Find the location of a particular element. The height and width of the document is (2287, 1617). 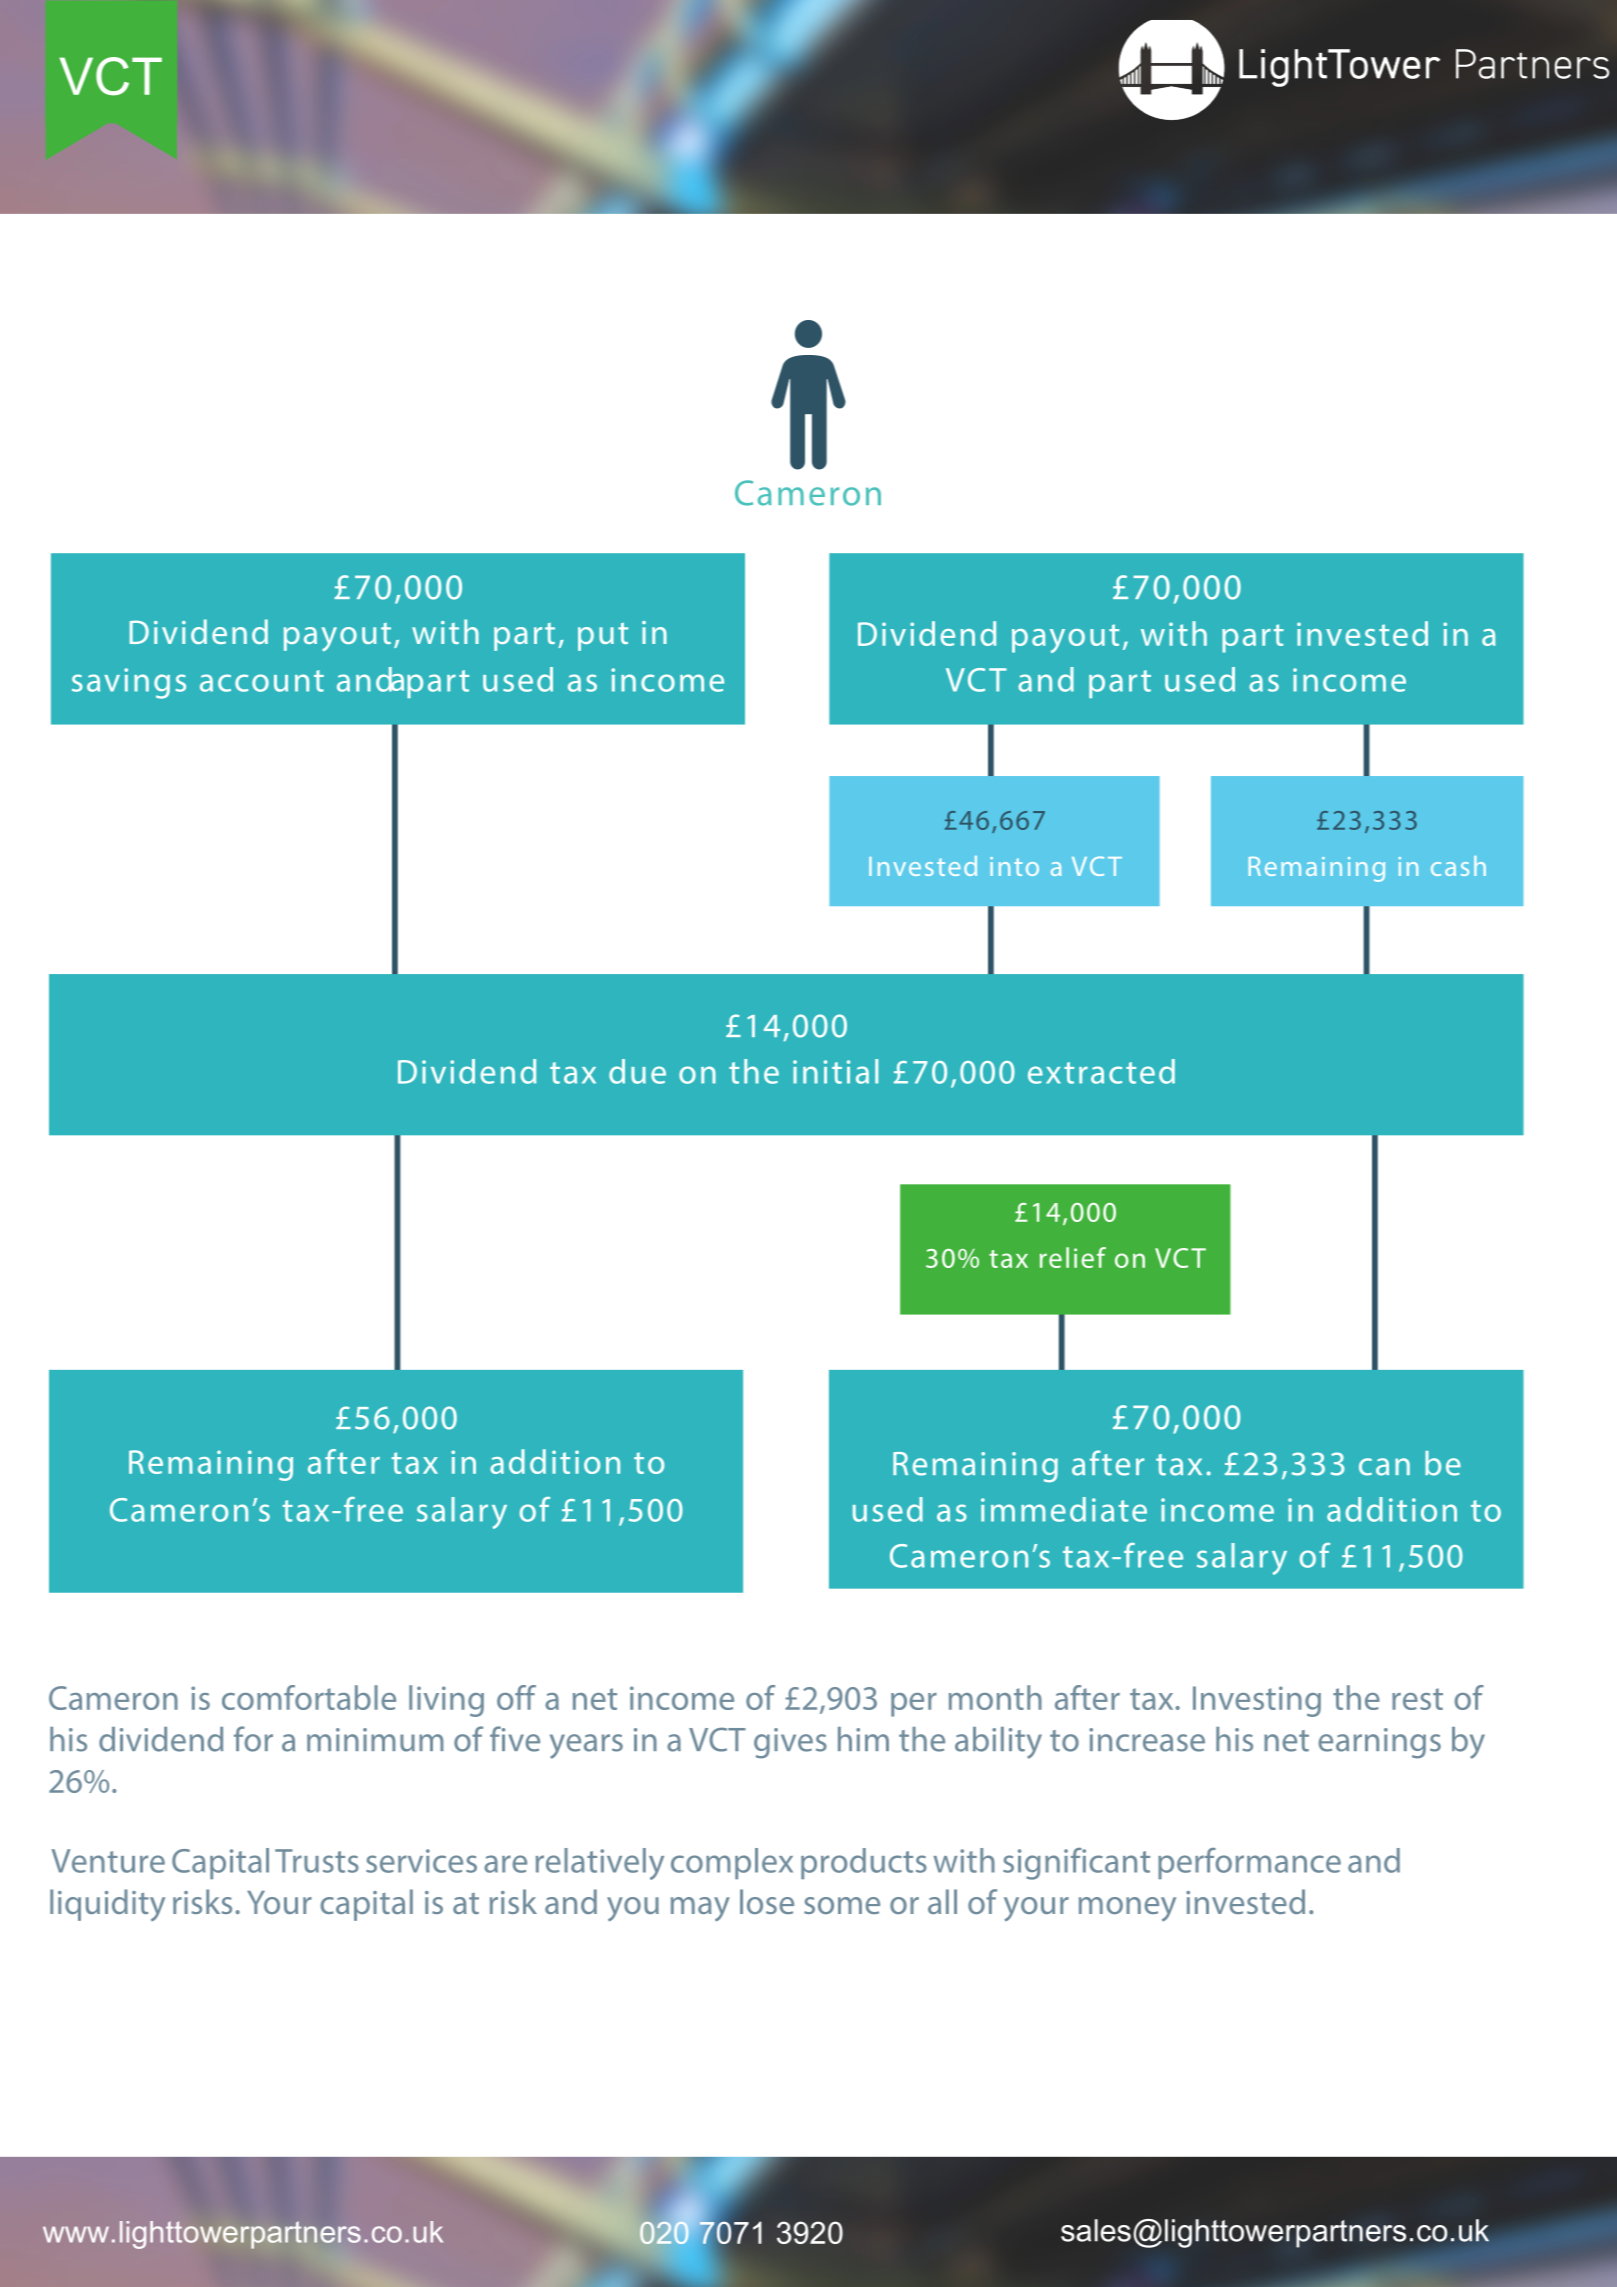

comfortable is located at coordinates (309, 1697).
